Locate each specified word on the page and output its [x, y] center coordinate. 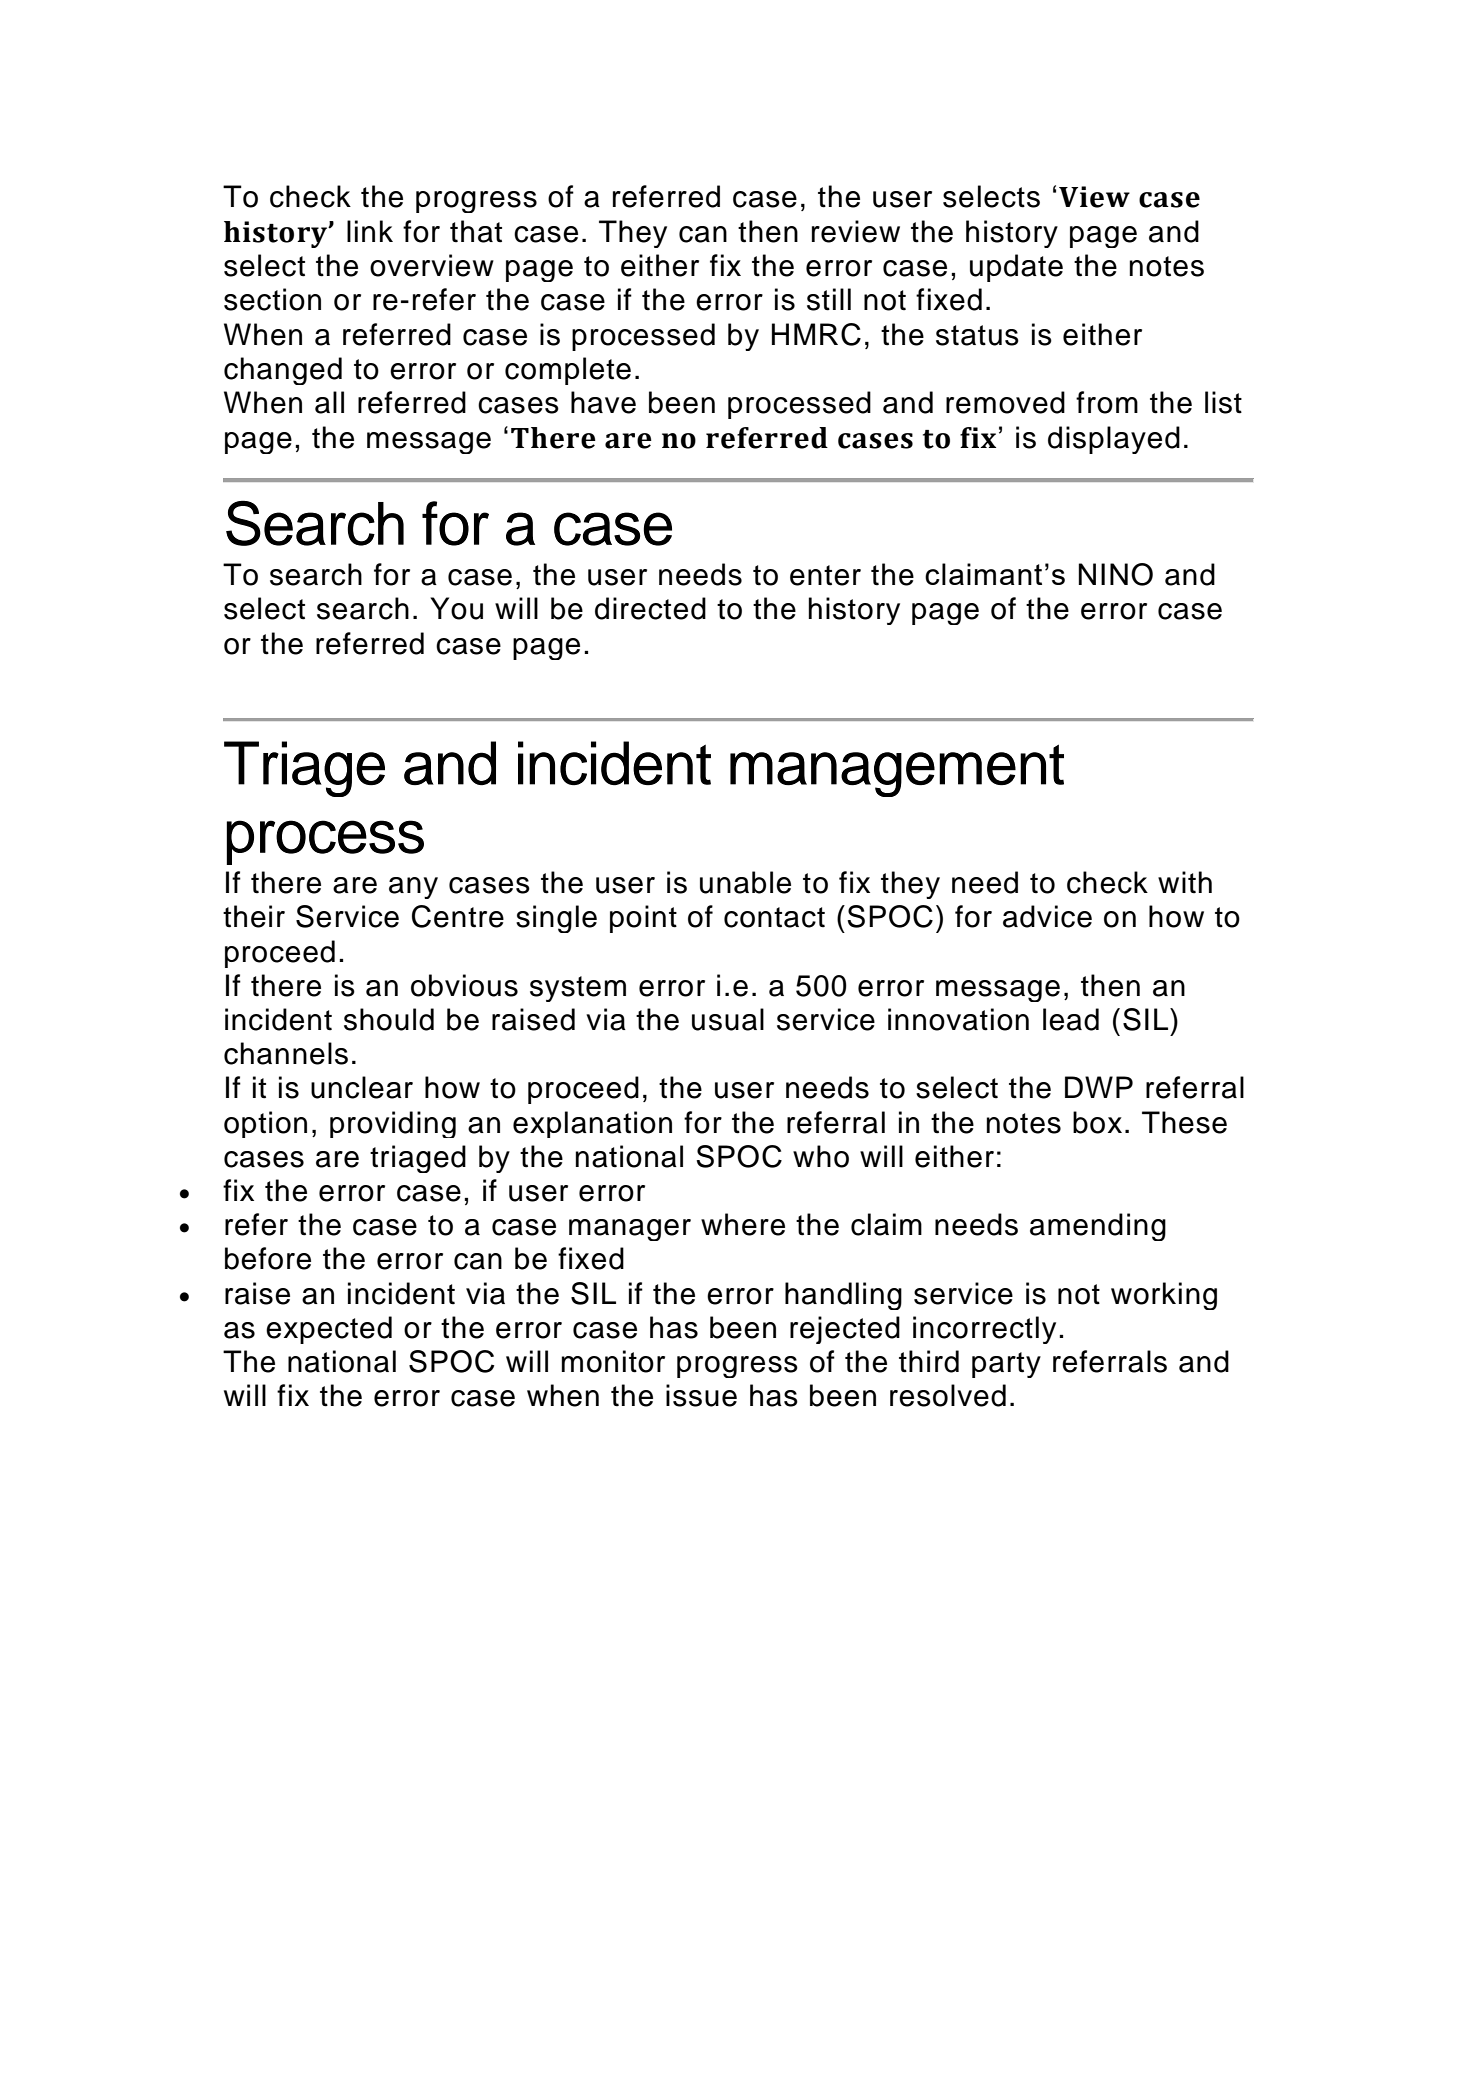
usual [728, 1019]
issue [701, 1395]
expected [329, 1330]
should [389, 1019]
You [456, 608]
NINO [1116, 574]
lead [1071, 1019]
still [829, 299]
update [1016, 268]
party [1006, 1365]
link [370, 231]
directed [650, 608]
